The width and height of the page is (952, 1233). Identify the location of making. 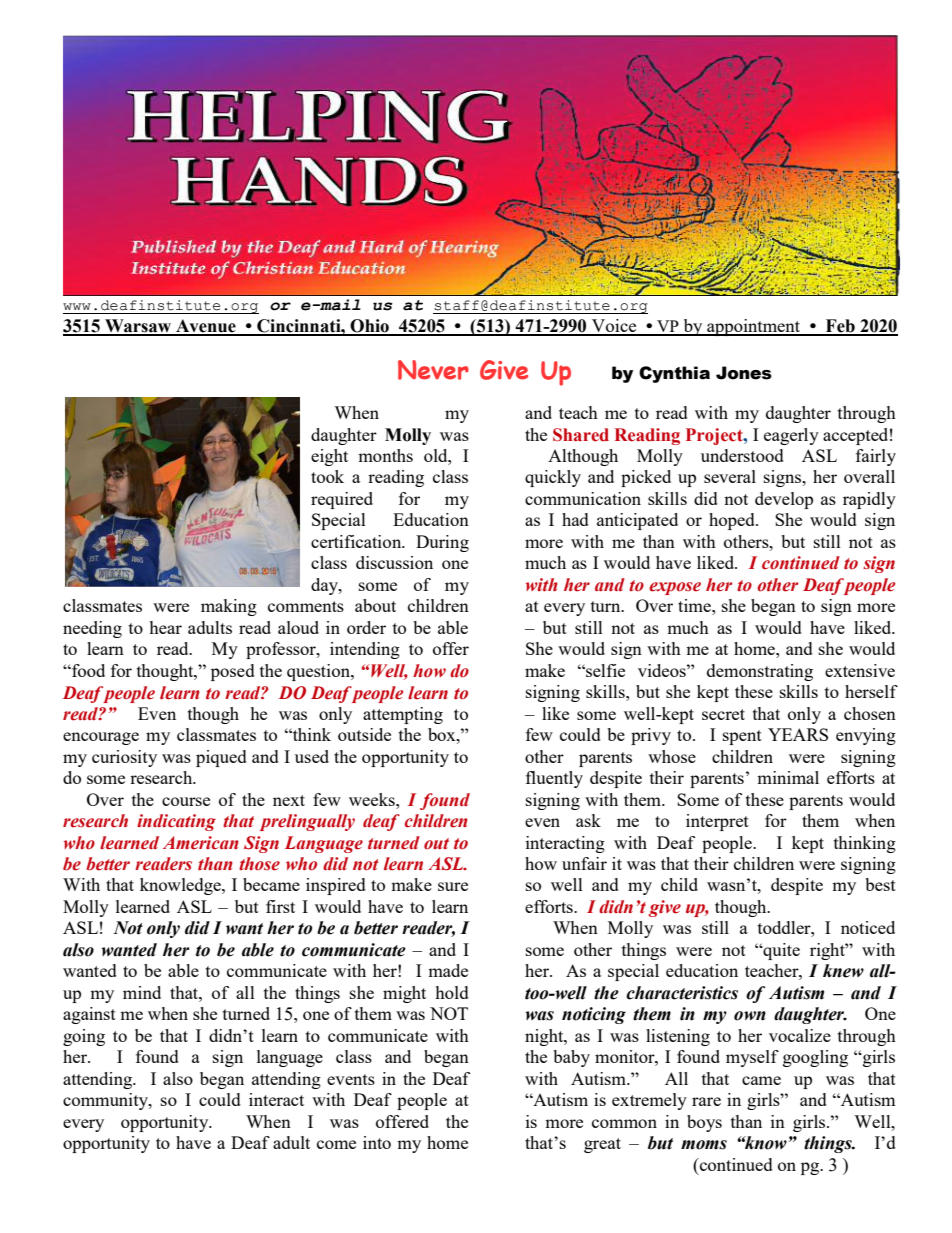
(229, 607).
